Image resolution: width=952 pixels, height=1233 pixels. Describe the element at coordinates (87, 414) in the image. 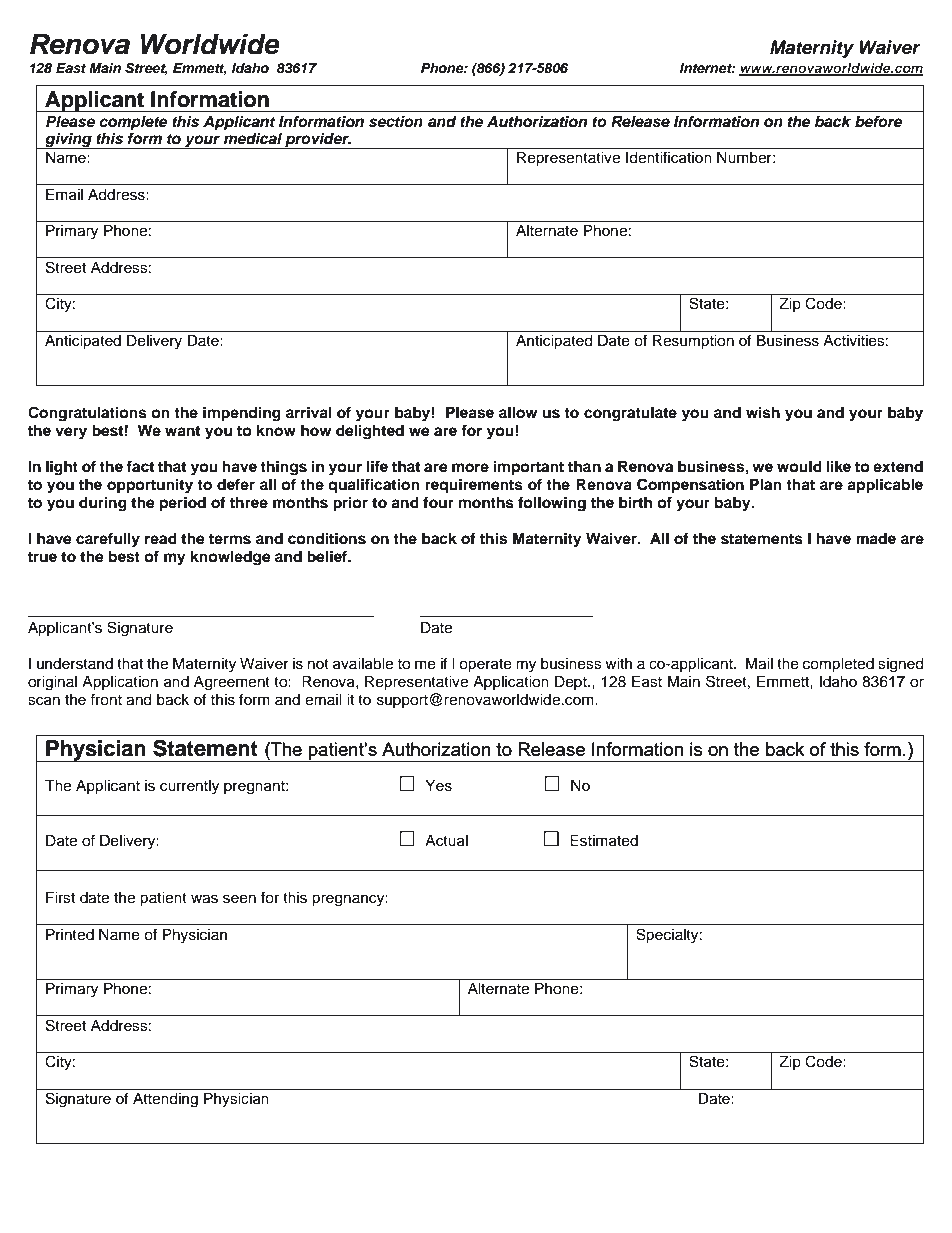

I see `Congratulations` at that location.
